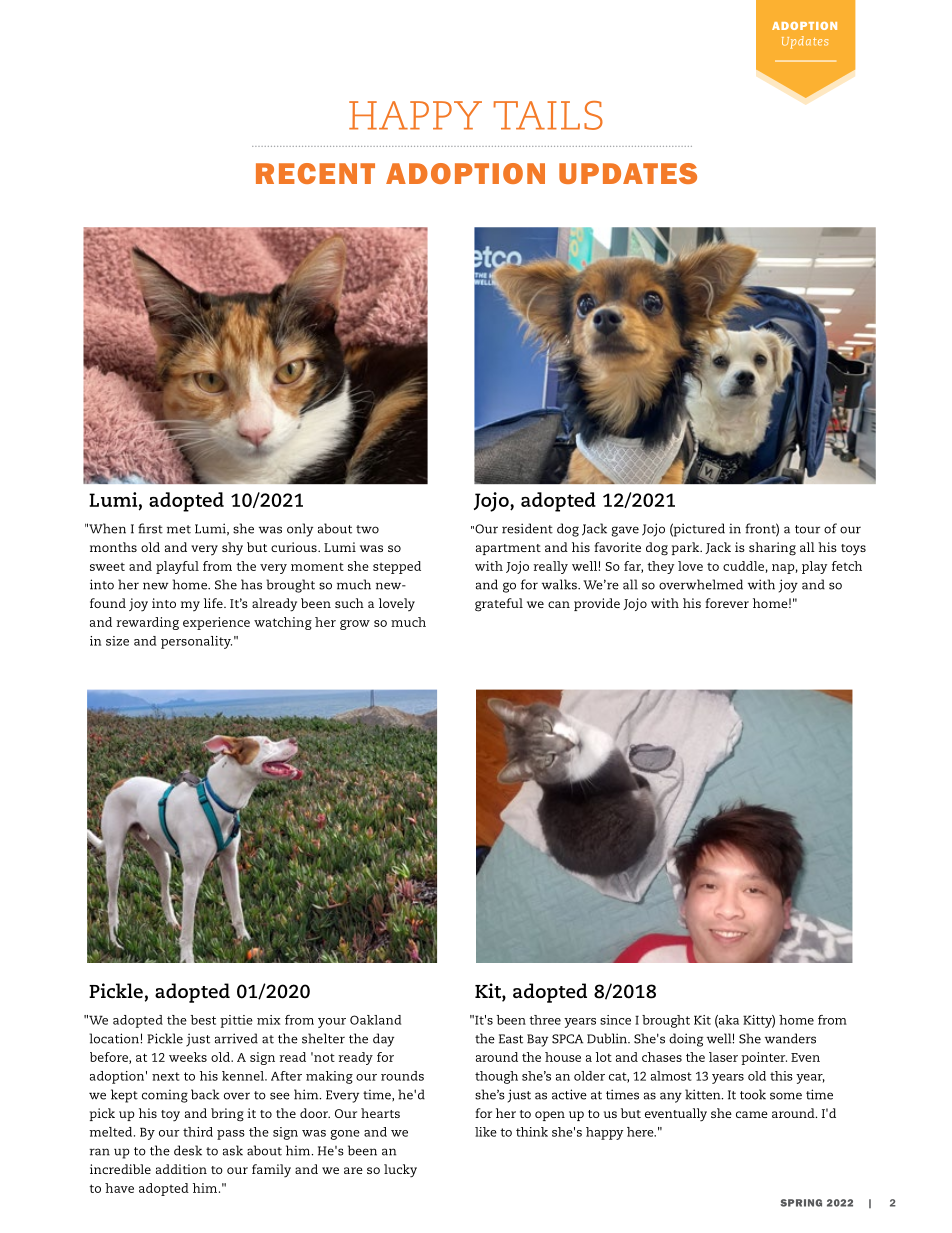 This document has width=952, height=1233. I want to click on sharing, so click(772, 549).
